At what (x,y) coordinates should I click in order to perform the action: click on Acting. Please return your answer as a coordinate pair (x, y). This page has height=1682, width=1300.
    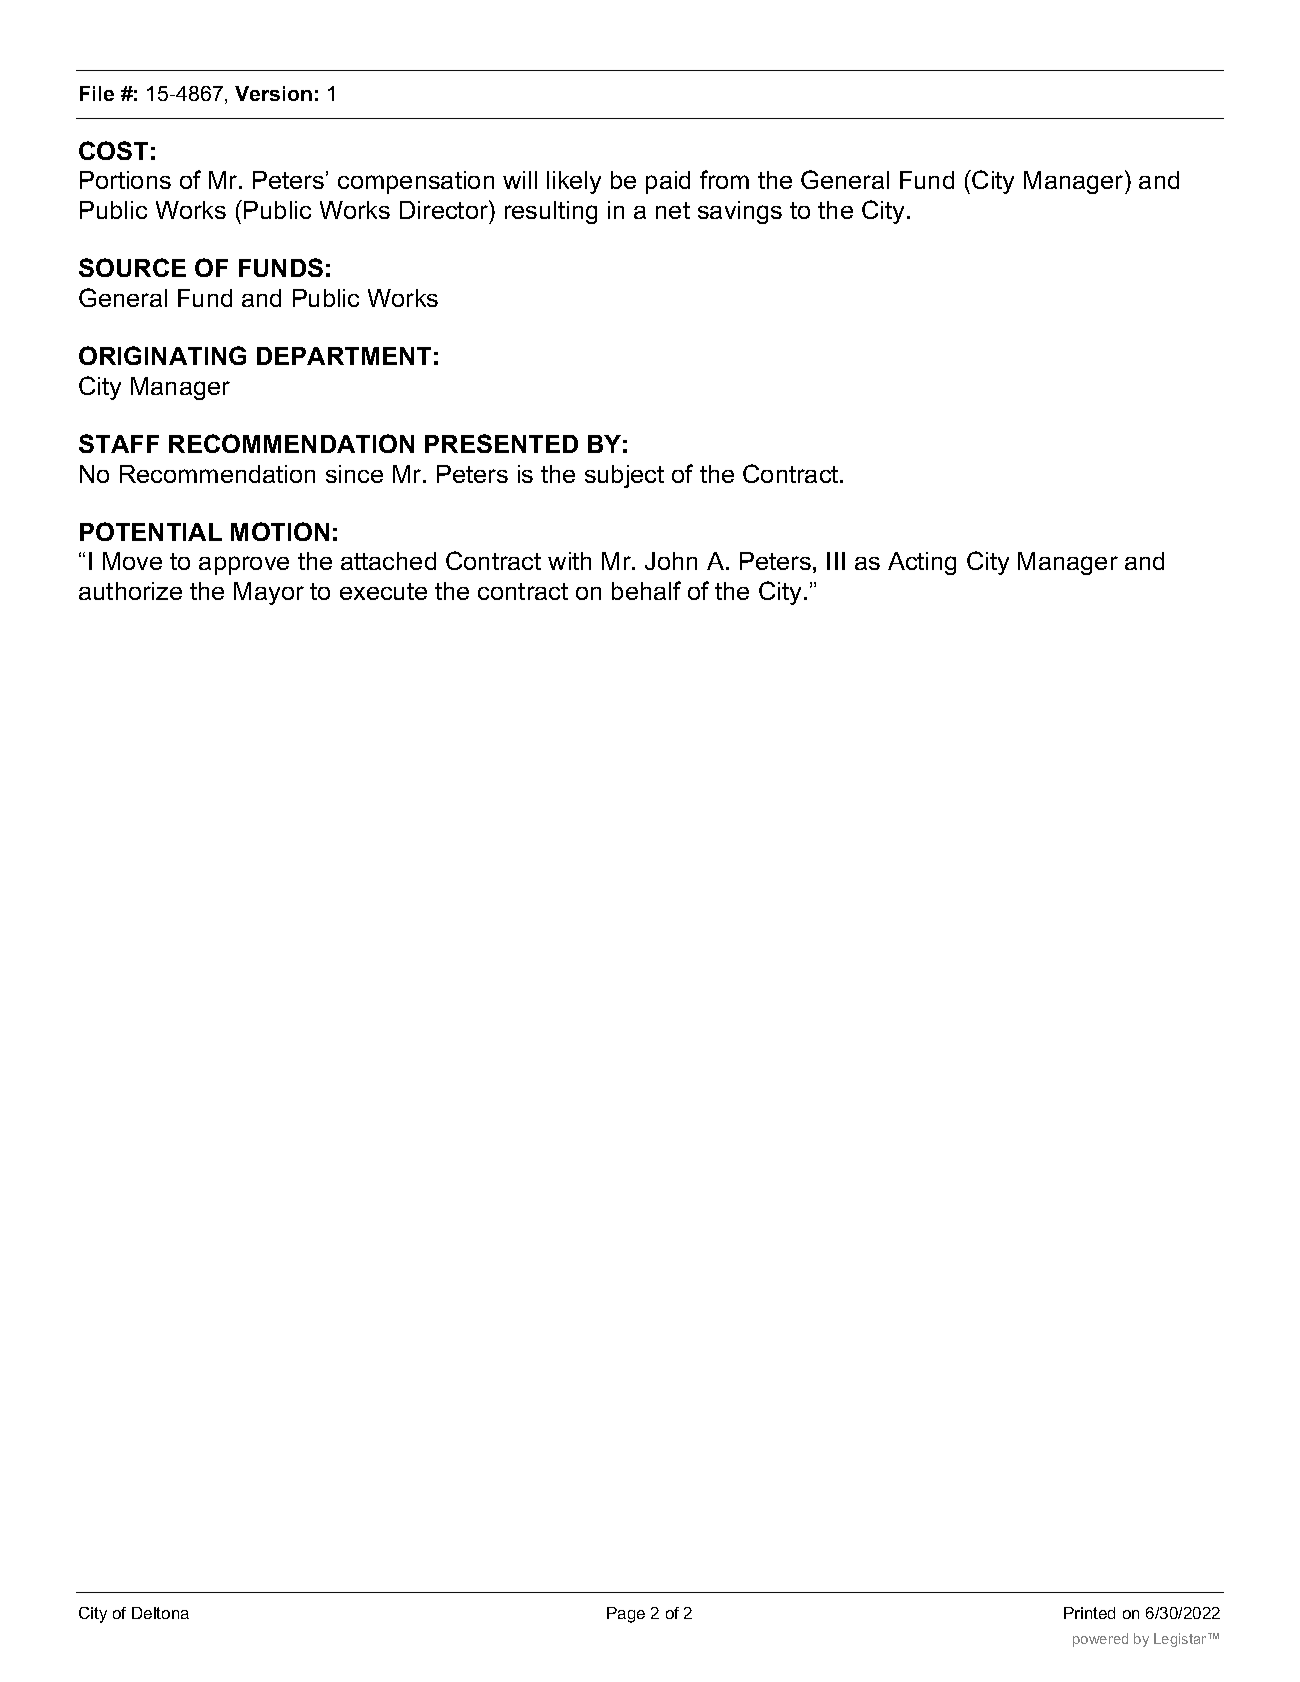
    Looking at the image, I should click on (922, 563).
